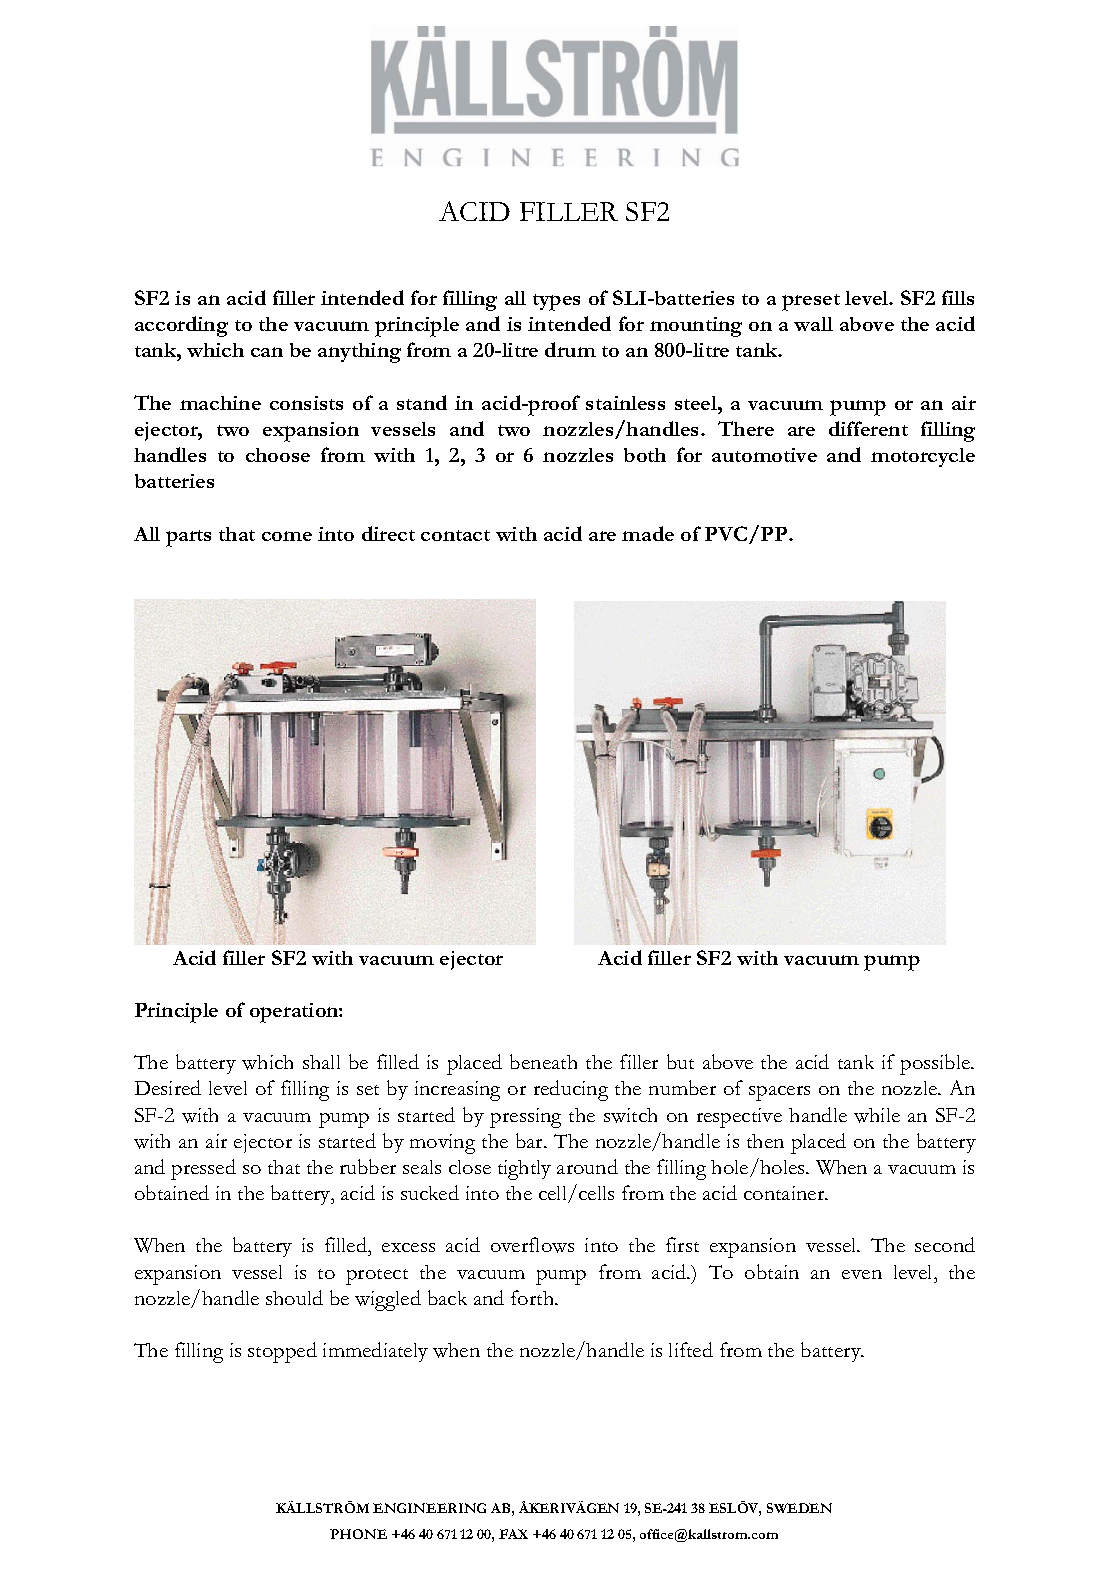  I want to click on shall, so click(321, 1062).
